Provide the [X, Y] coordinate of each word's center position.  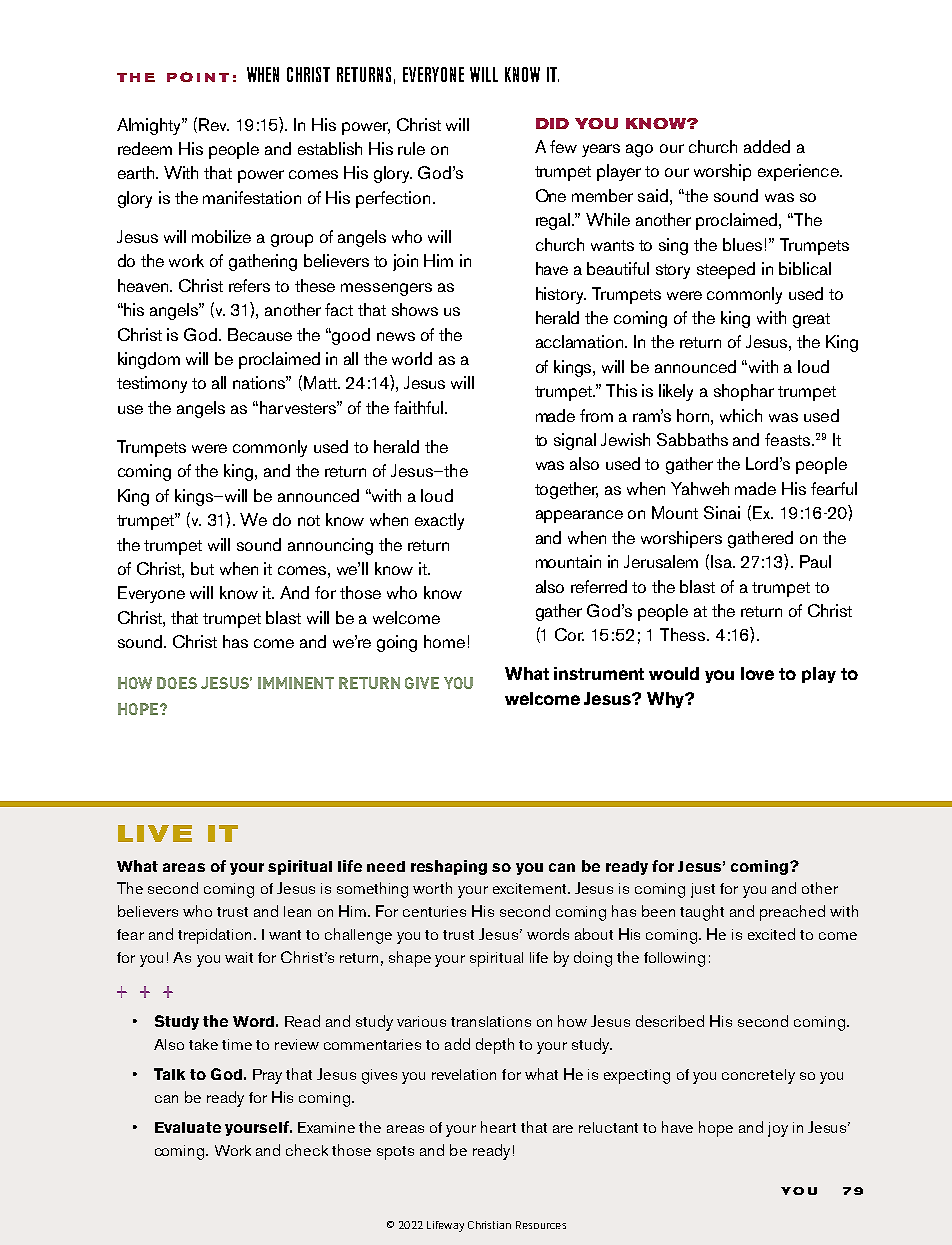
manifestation [252, 197]
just [703, 890]
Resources [541, 1225]
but [202, 568]
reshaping [449, 867]
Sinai [722, 512]
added [767, 146]
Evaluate [188, 1127]
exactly [439, 521]
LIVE [155, 833]
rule [411, 148]
